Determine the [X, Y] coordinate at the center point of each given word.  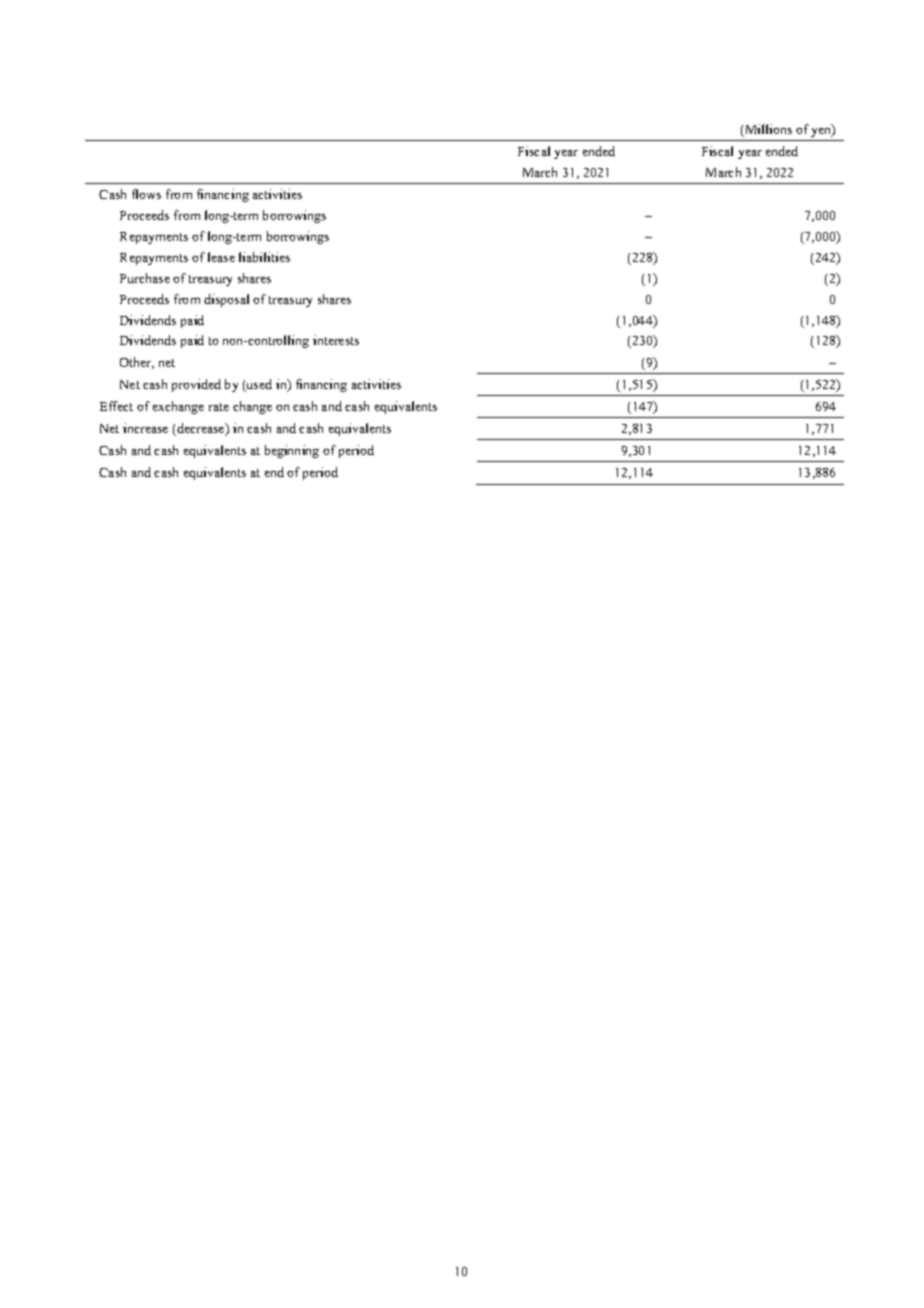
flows [146, 194]
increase [145, 428]
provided [196, 385]
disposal [226, 300]
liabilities [264, 257]
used [258, 385]
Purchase [145, 278]
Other [137, 363]
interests [336, 340]
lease [221, 257]
